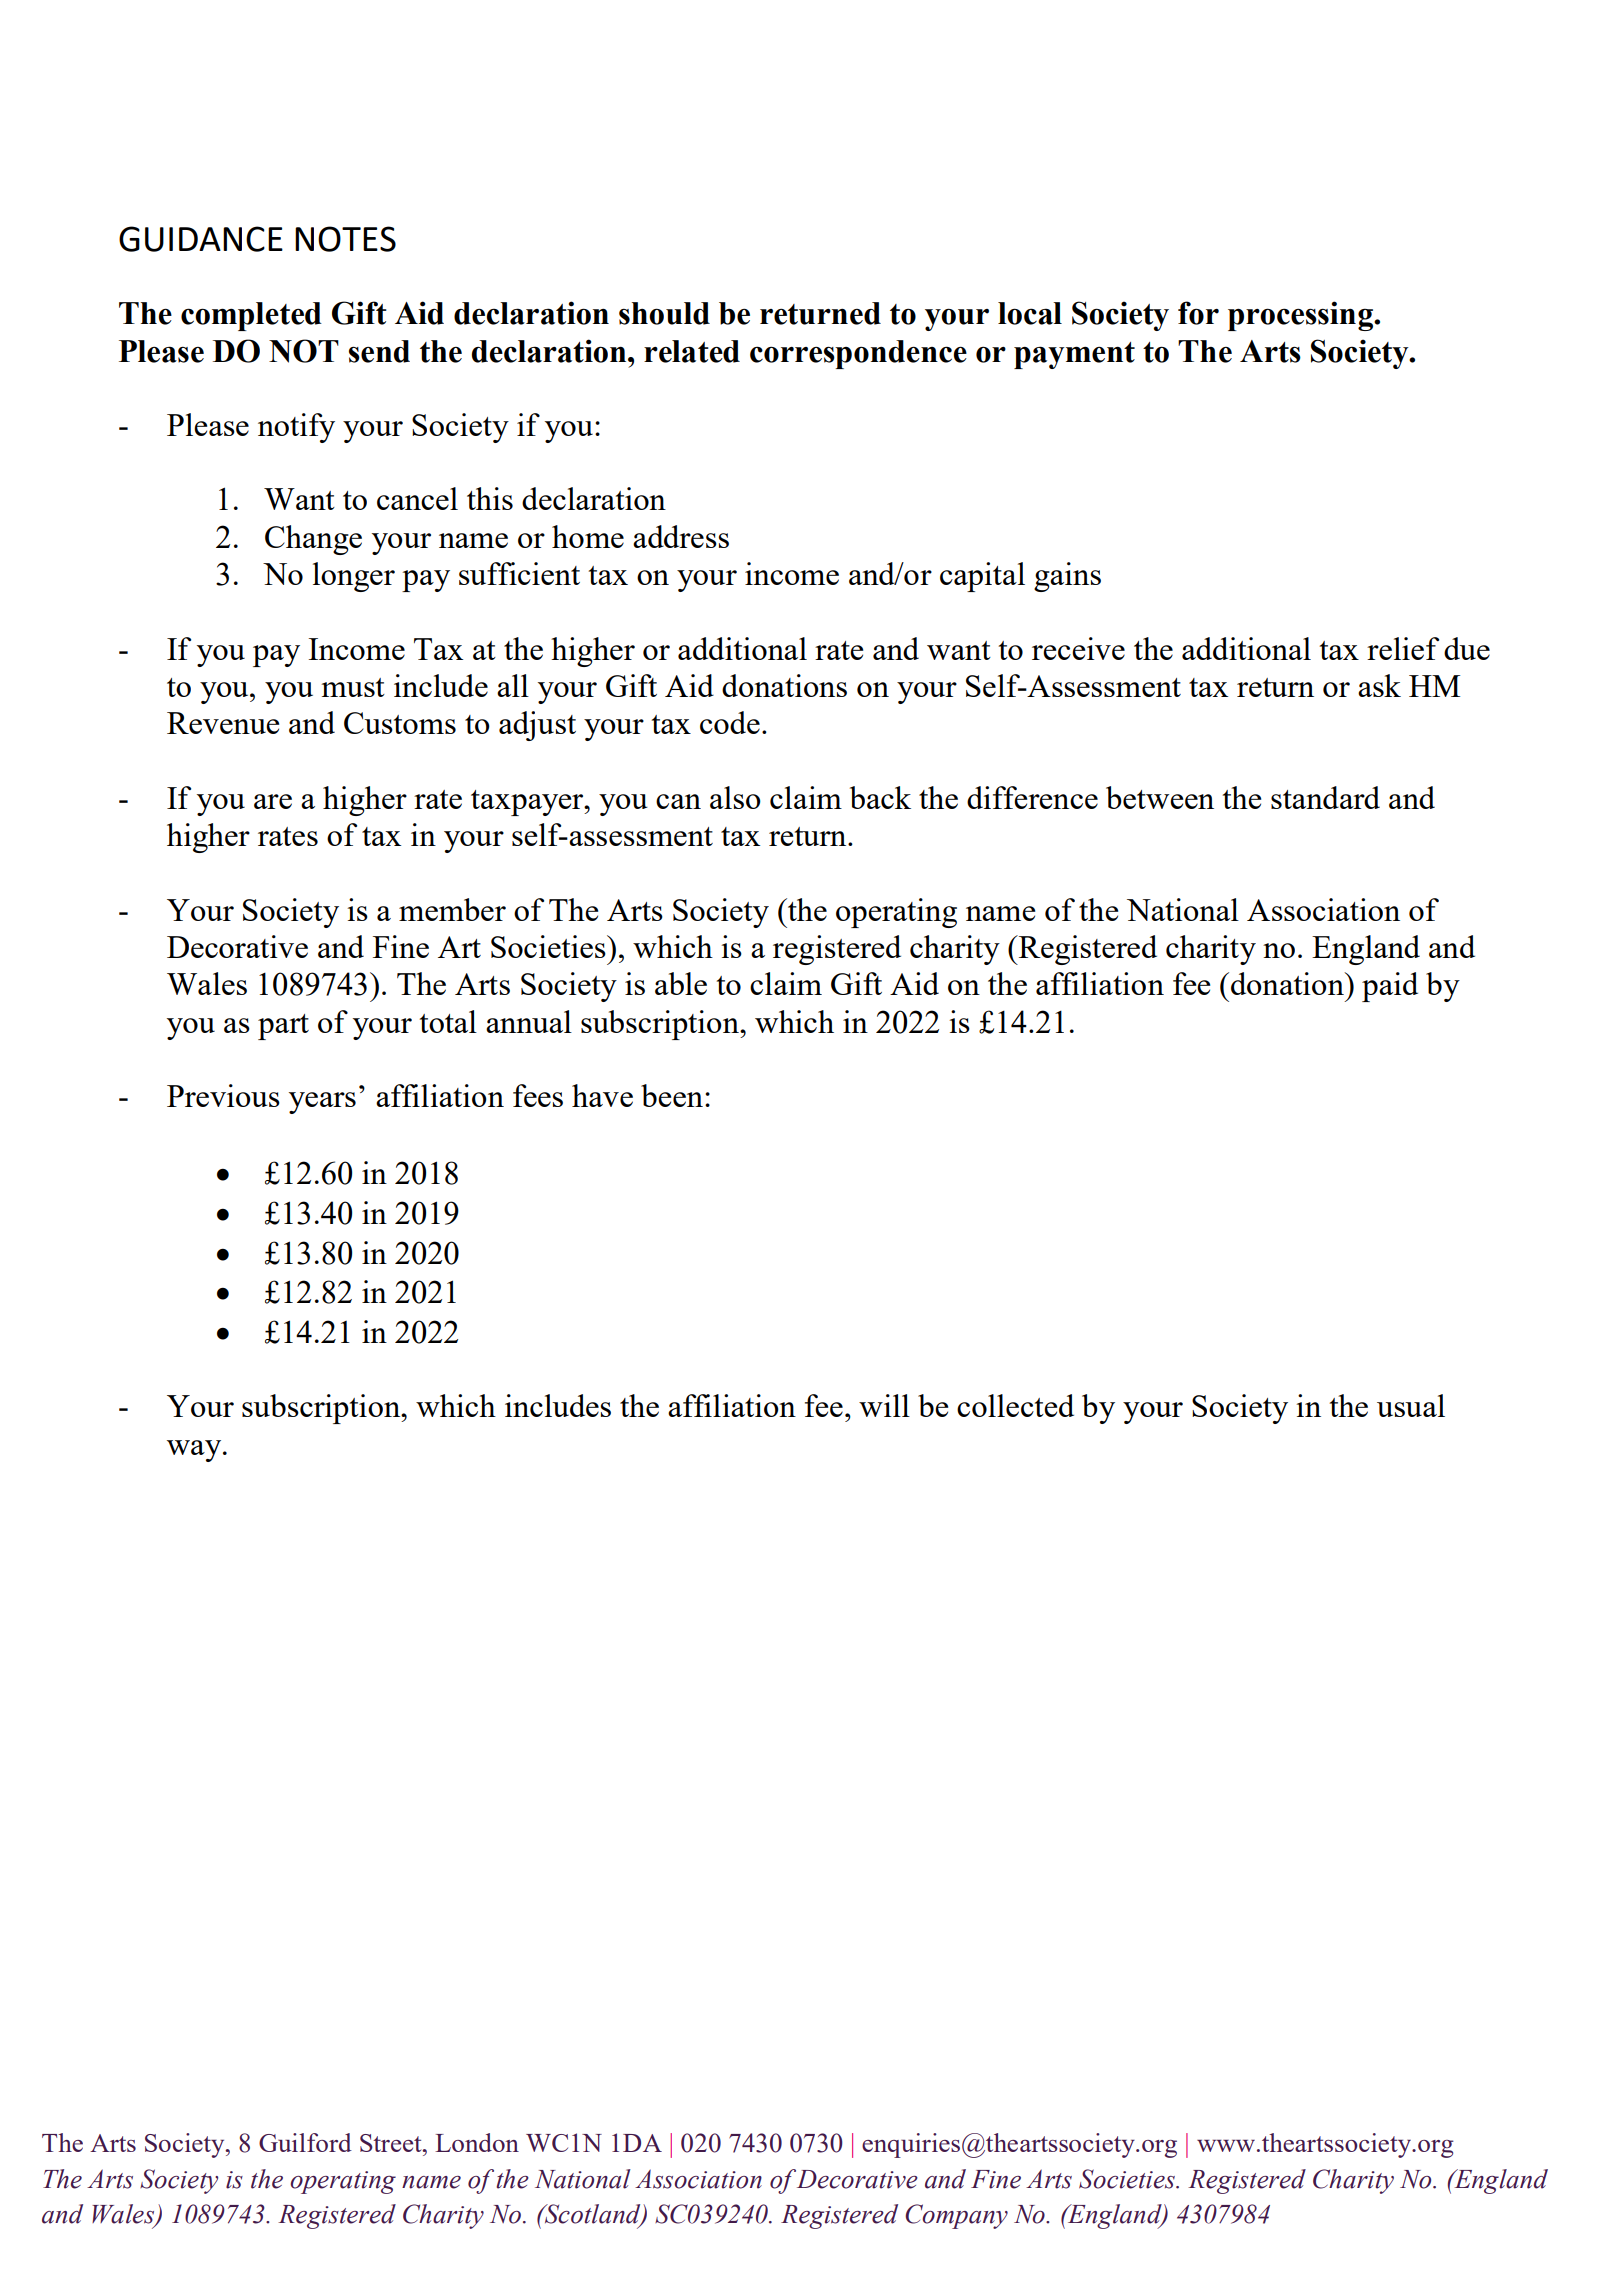 The width and height of the screenshot is (1610, 2276). Describe the element at coordinates (195, 1451) in the screenshot. I see `way` at that location.
